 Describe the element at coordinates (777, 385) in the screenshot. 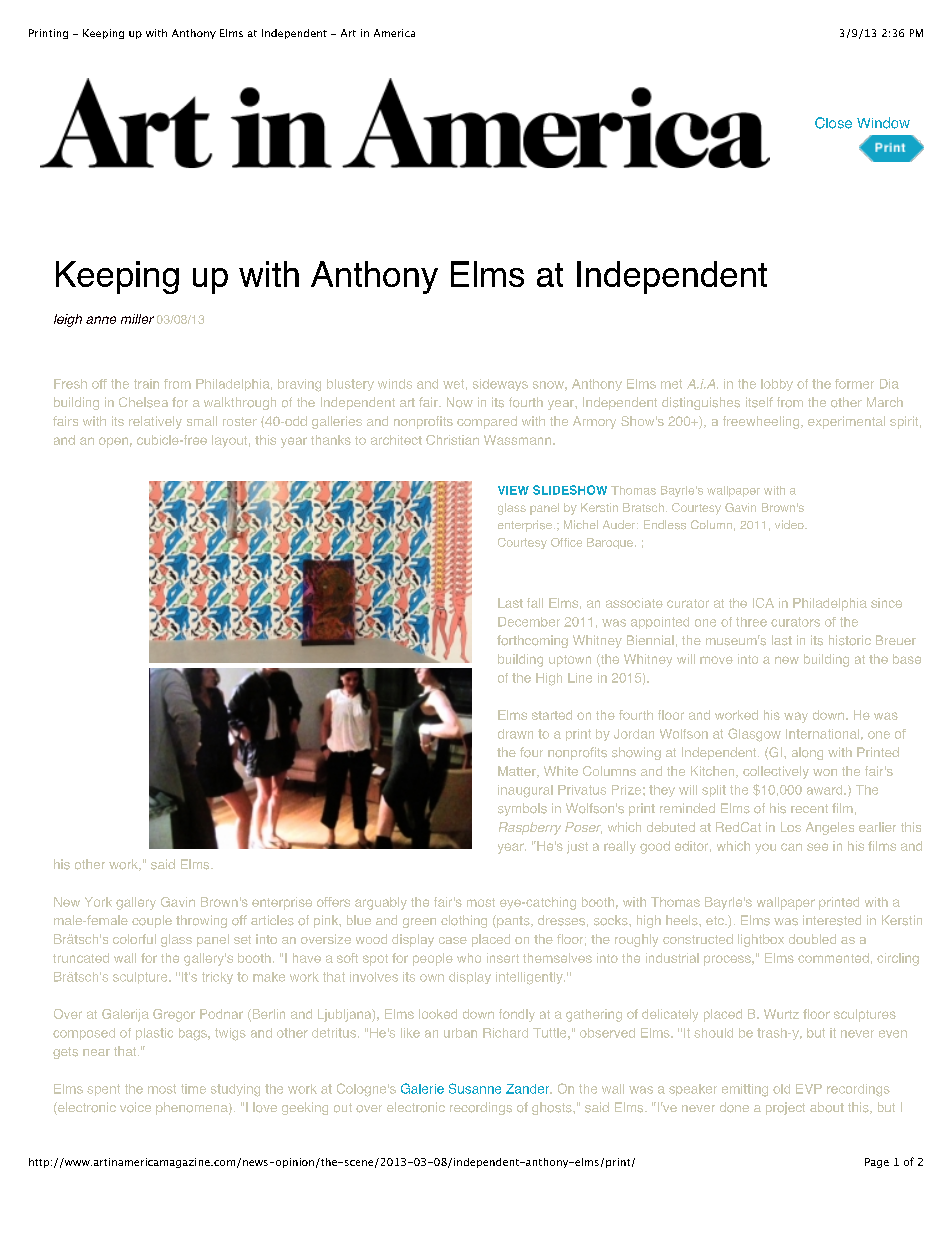

I see `lobby` at that location.
